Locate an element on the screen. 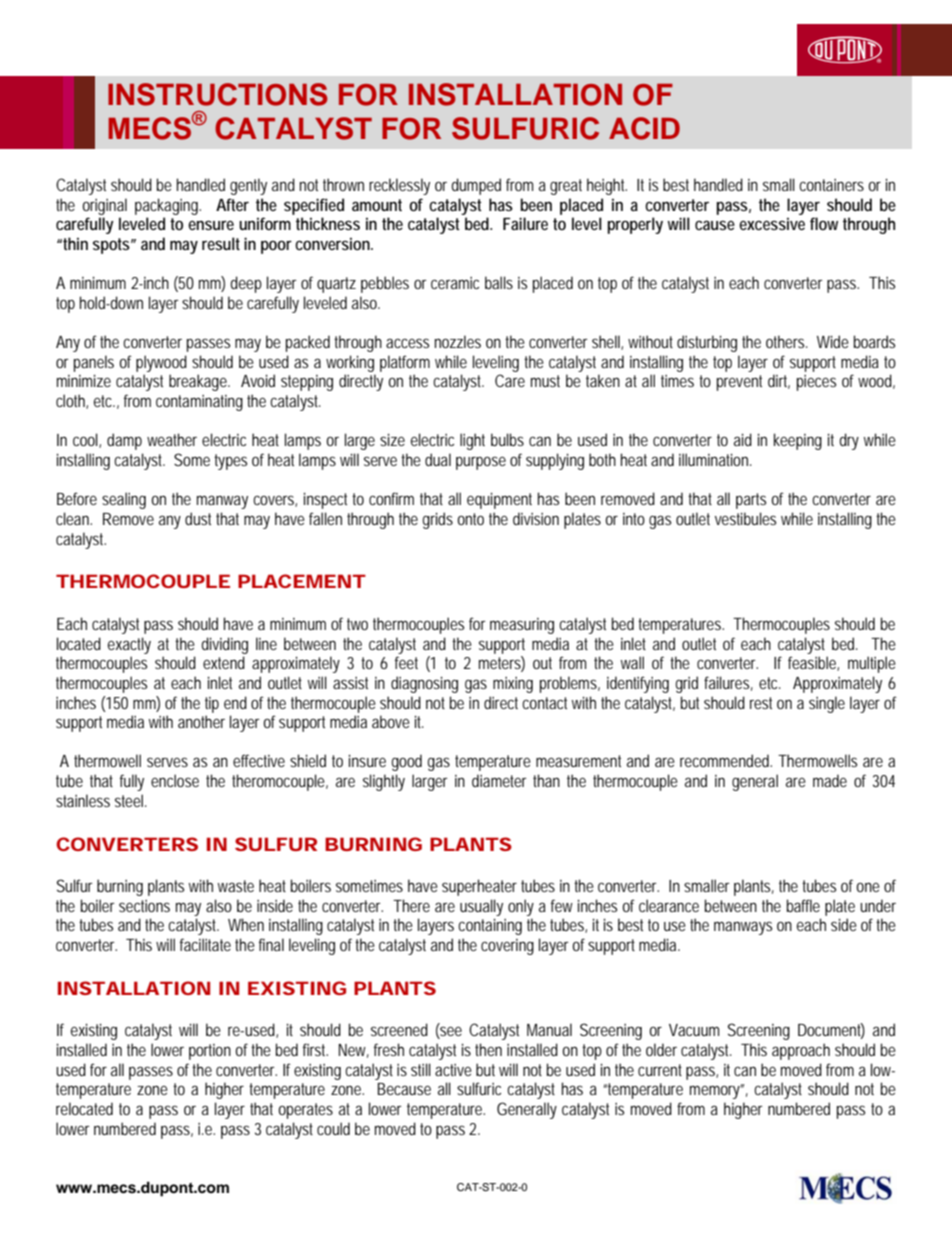 This screenshot has height=1233, width=952. measuring is located at coordinates (522, 626).
